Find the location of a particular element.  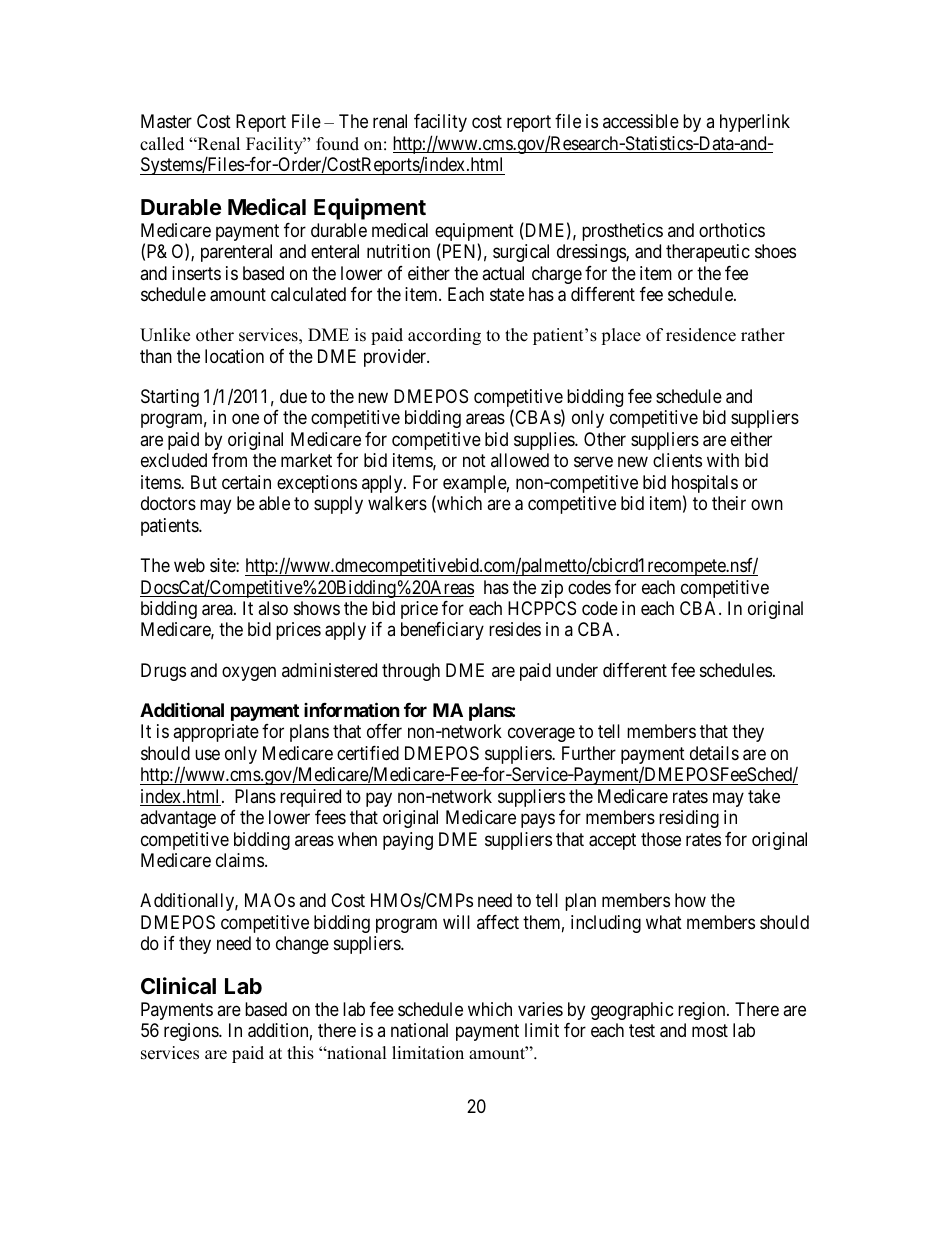

oxygen is located at coordinates (249, 673).
